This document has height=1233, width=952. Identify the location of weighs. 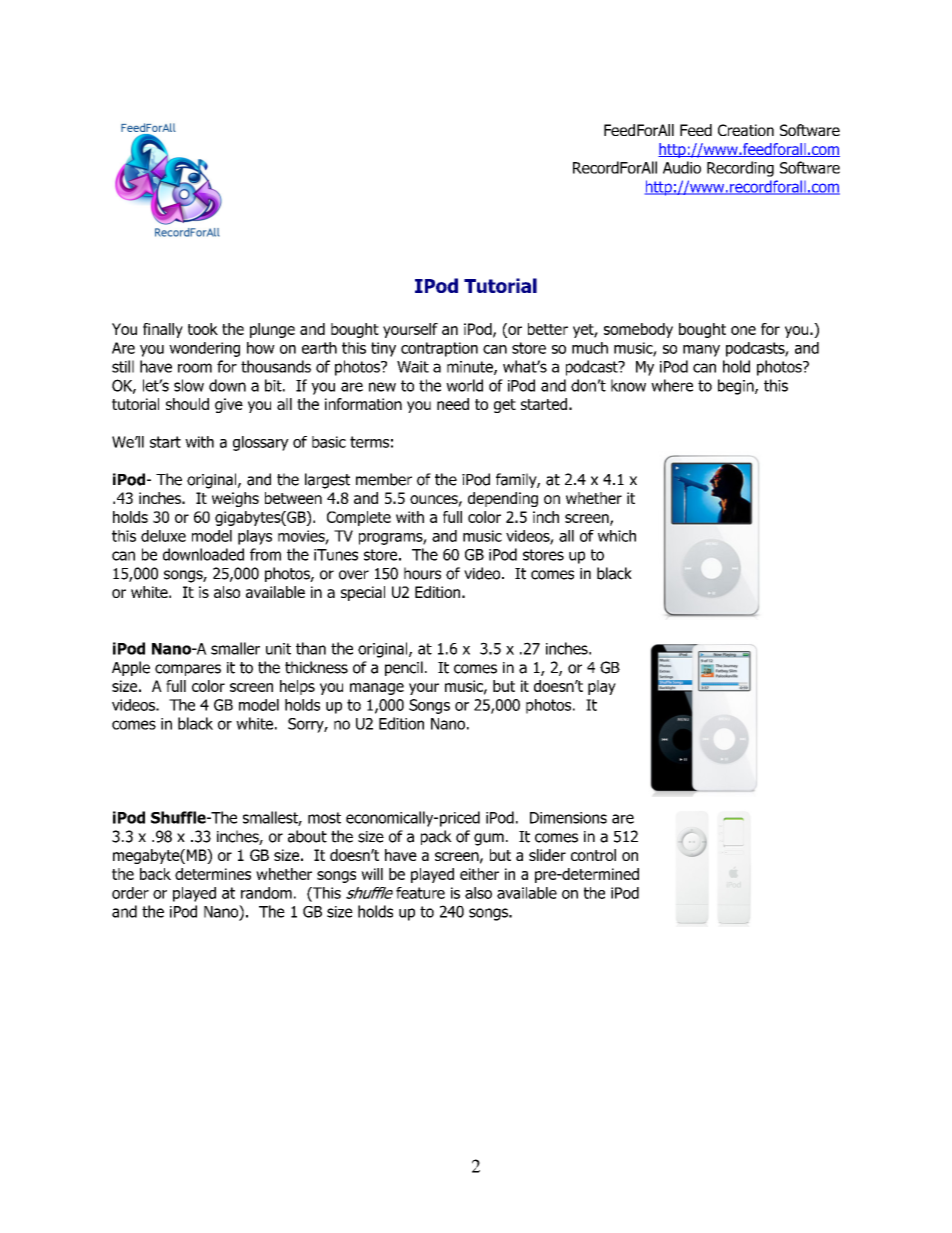
(235, 499).
